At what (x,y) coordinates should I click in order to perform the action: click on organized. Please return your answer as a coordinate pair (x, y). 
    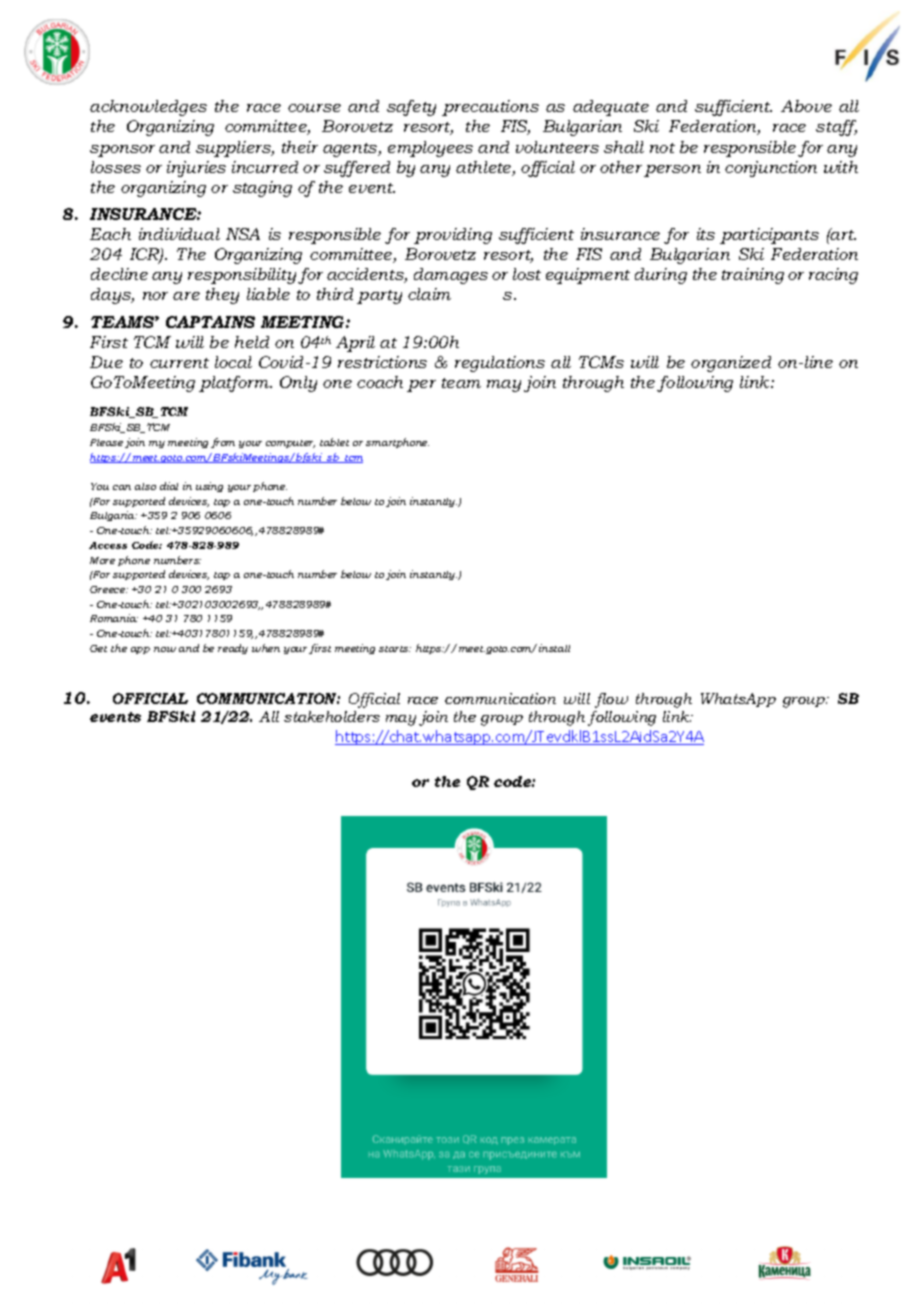
    Looking at the image, I should click on (731, 364).
